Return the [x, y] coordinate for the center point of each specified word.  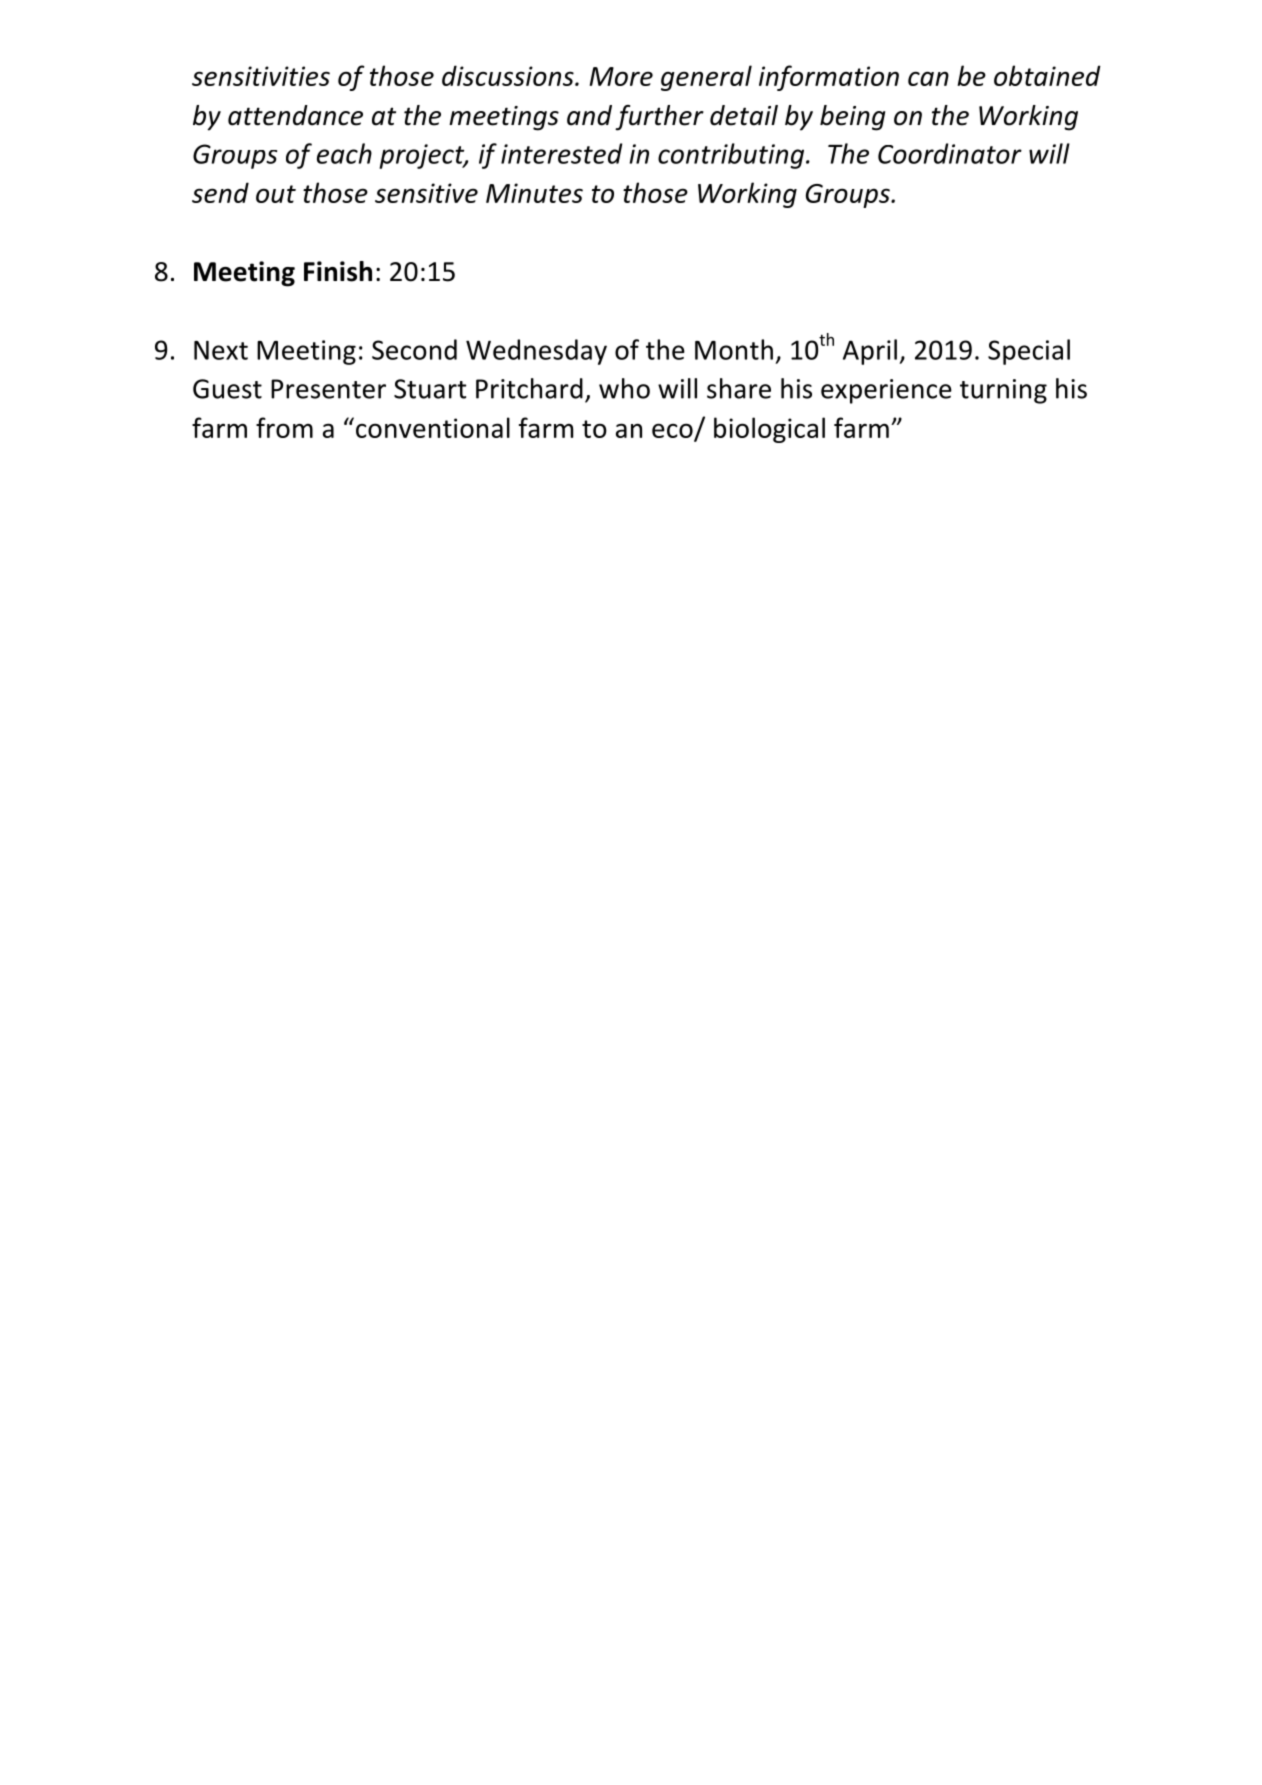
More [621, 76]
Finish [338, 271]
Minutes [534, 193]
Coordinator [950, 153]
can [928, 78]
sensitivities [261, 76]
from [284, 427]
